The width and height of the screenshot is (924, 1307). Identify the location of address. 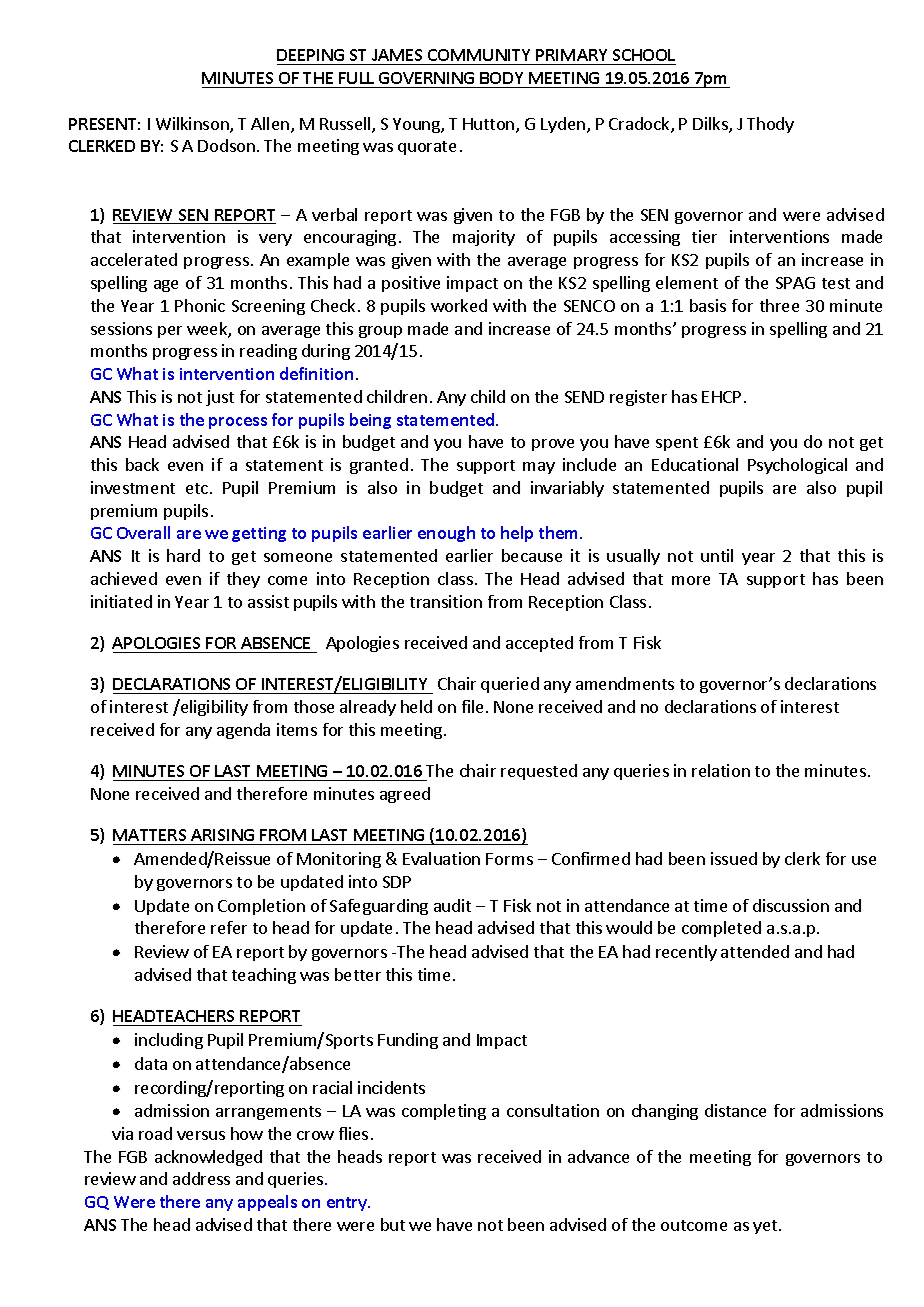
(201, 1178).
